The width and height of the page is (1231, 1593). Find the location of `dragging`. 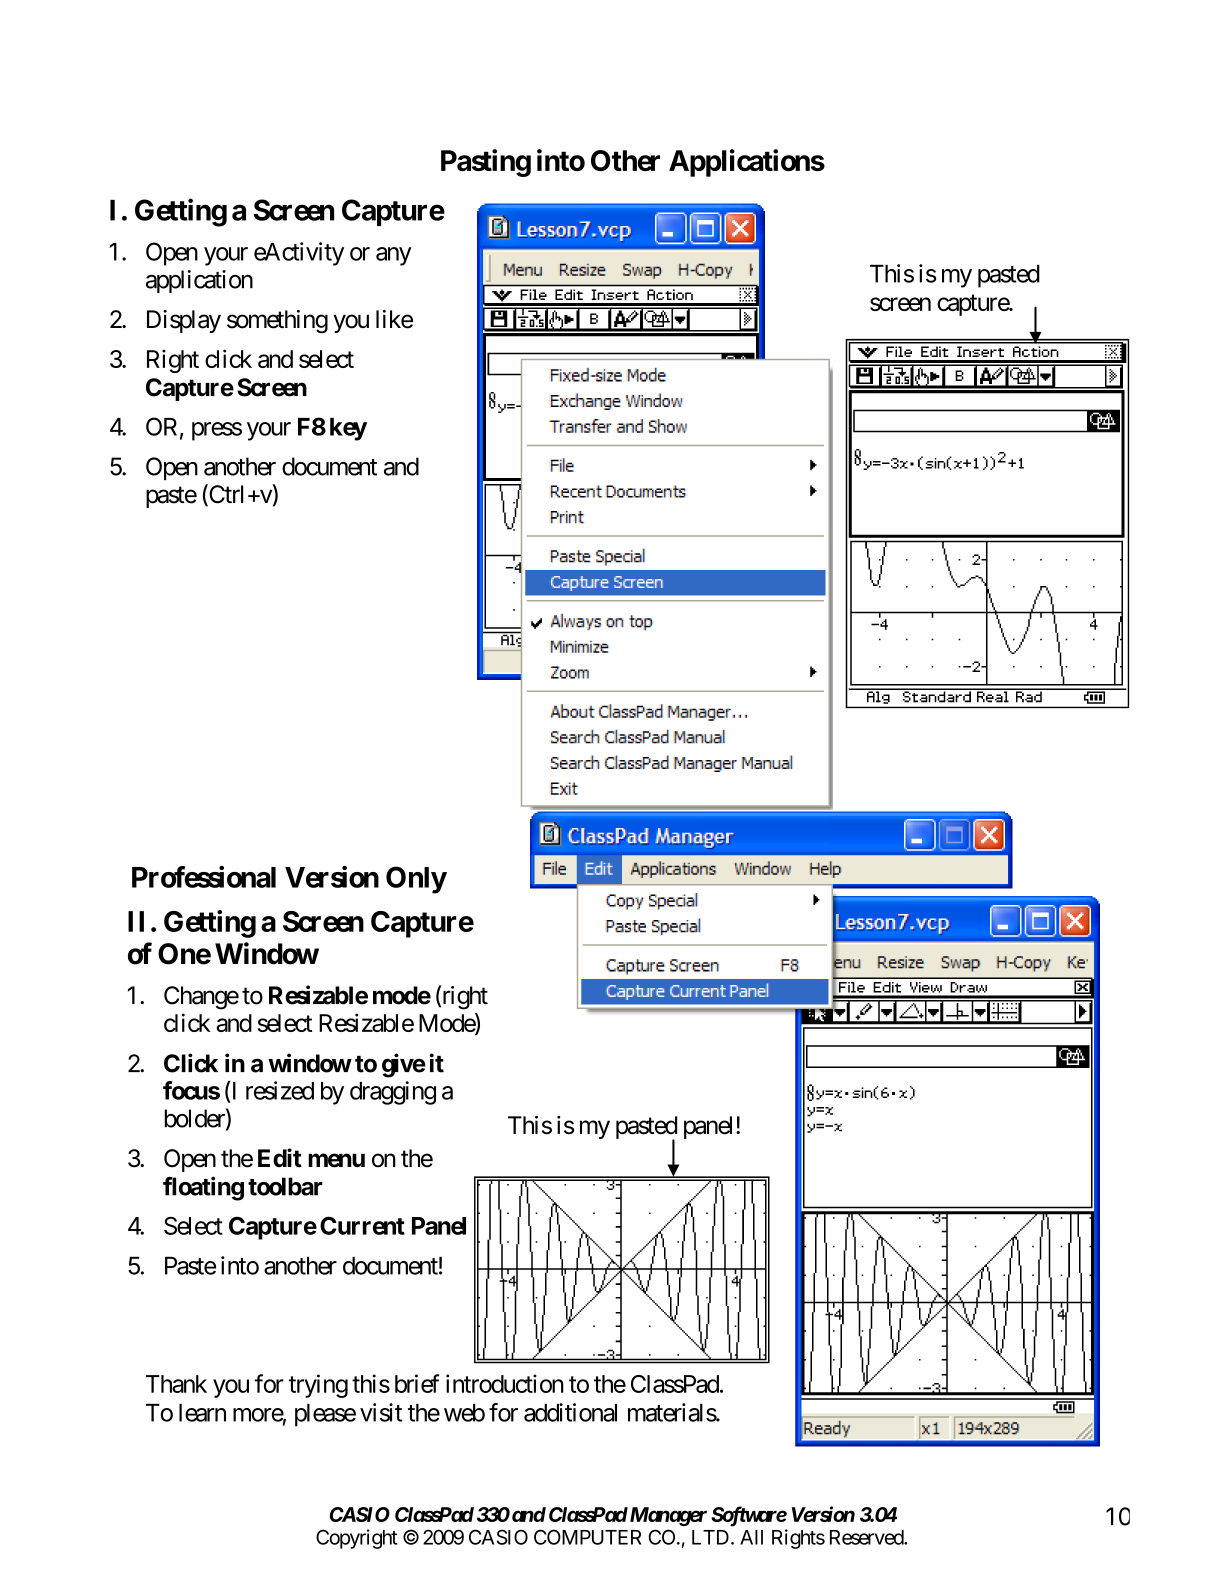

dragging is located at coordinates (393, 1093).
